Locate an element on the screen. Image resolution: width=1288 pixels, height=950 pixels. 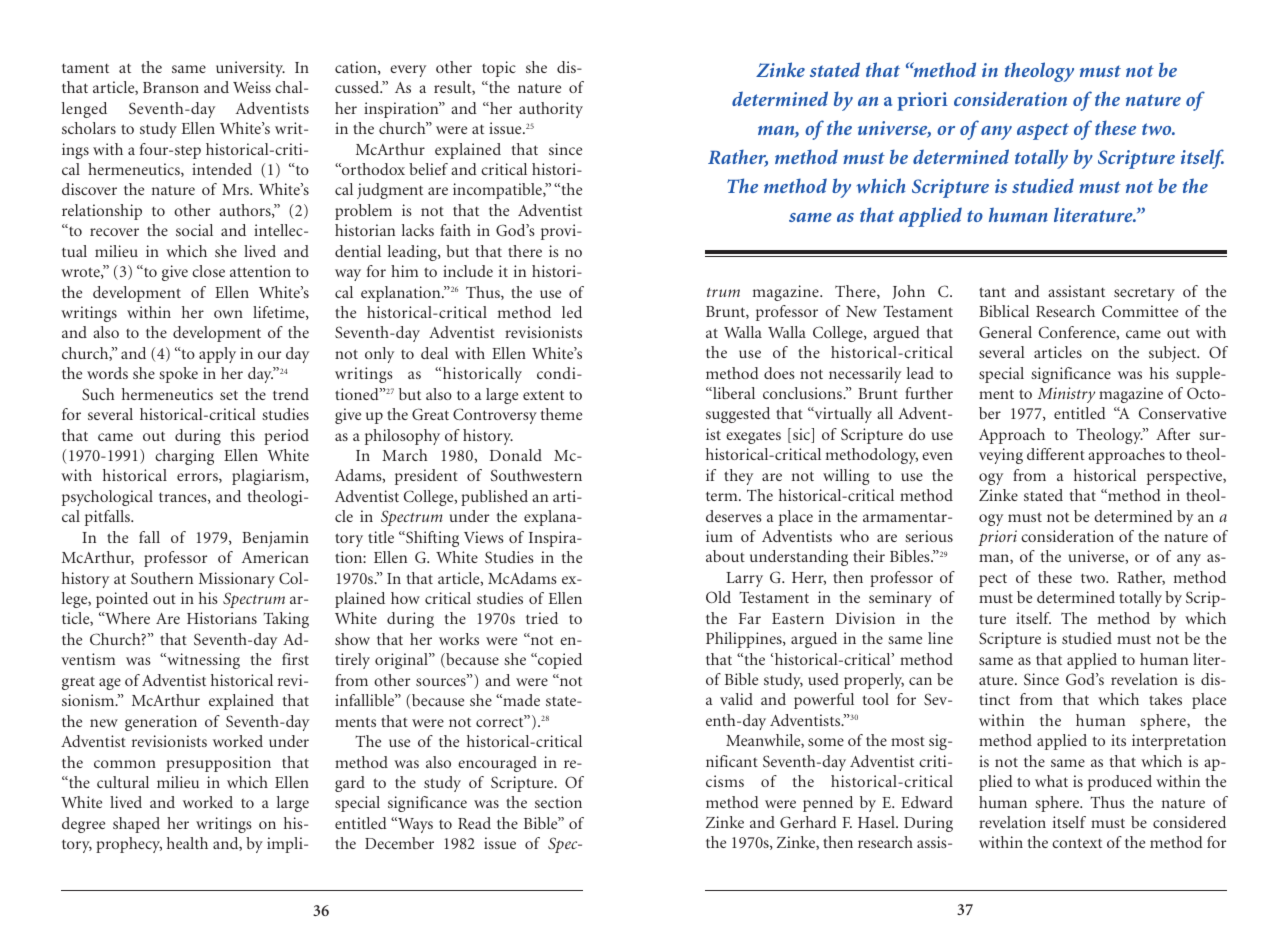
include is located at coordinates (468, 271).
